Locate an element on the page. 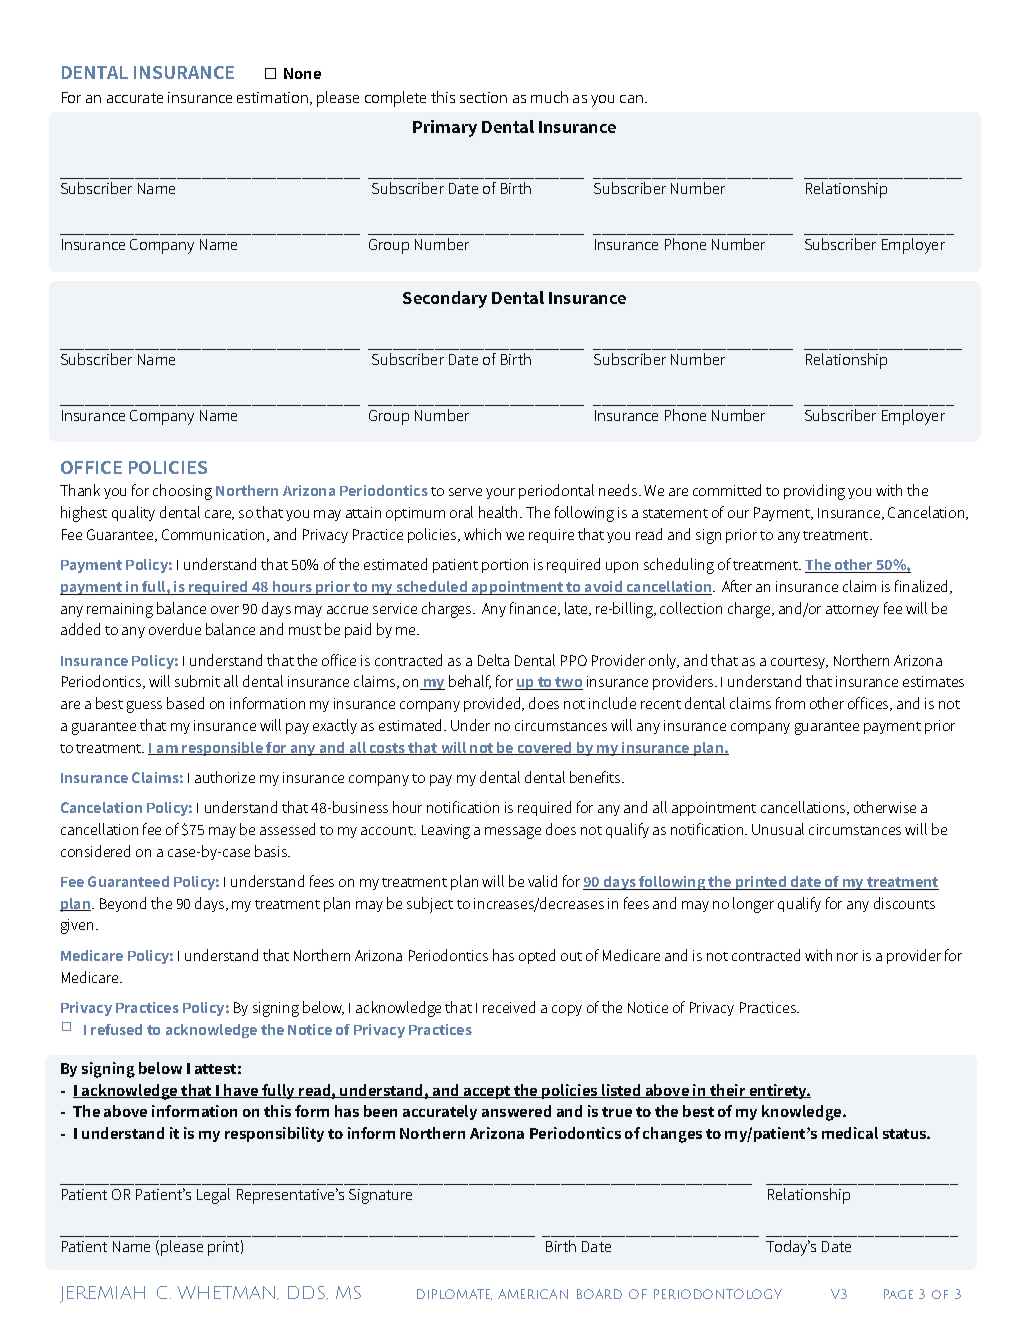  section is located at coordinates (483, 97).
